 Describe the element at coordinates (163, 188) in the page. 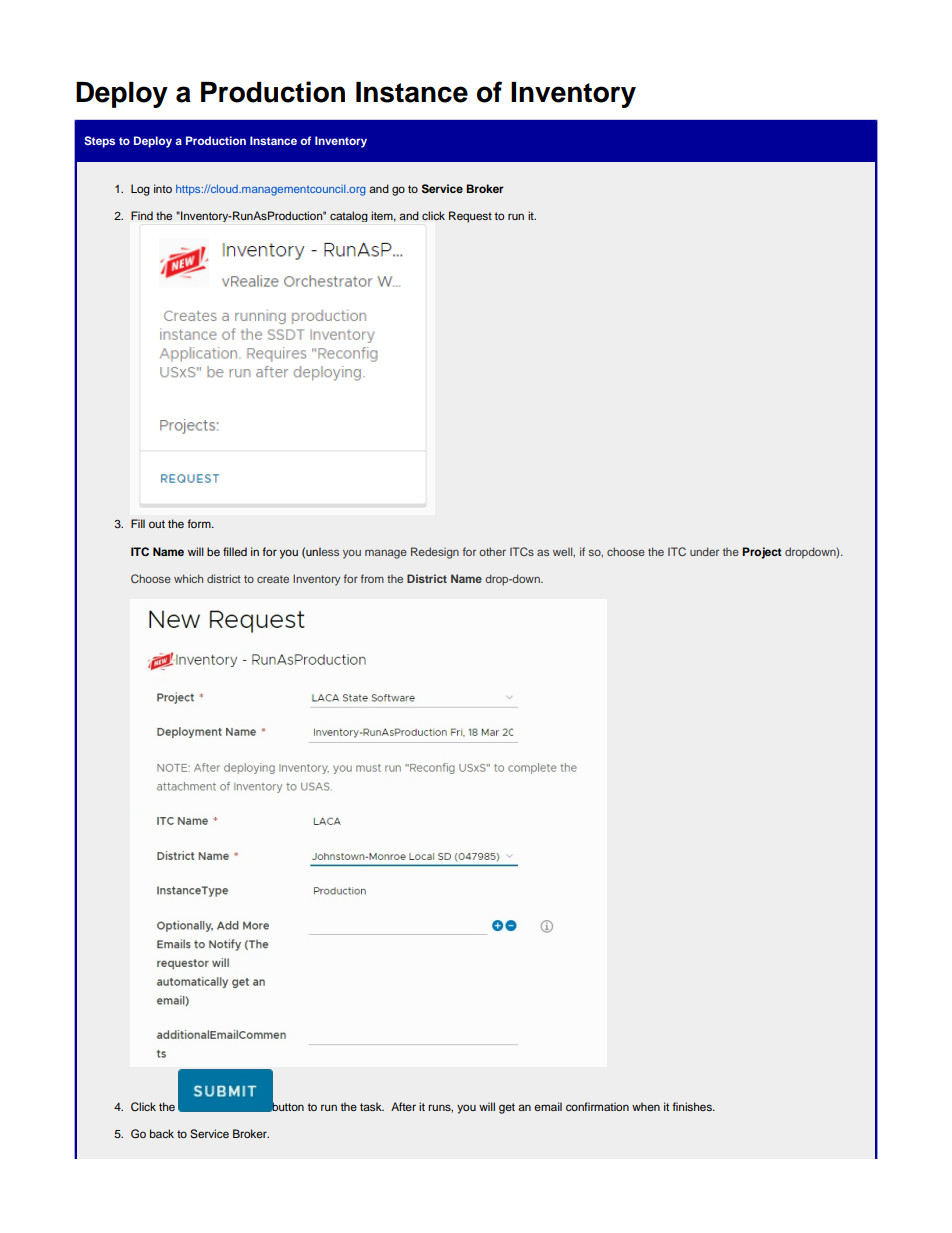

I see `into` at that location.
